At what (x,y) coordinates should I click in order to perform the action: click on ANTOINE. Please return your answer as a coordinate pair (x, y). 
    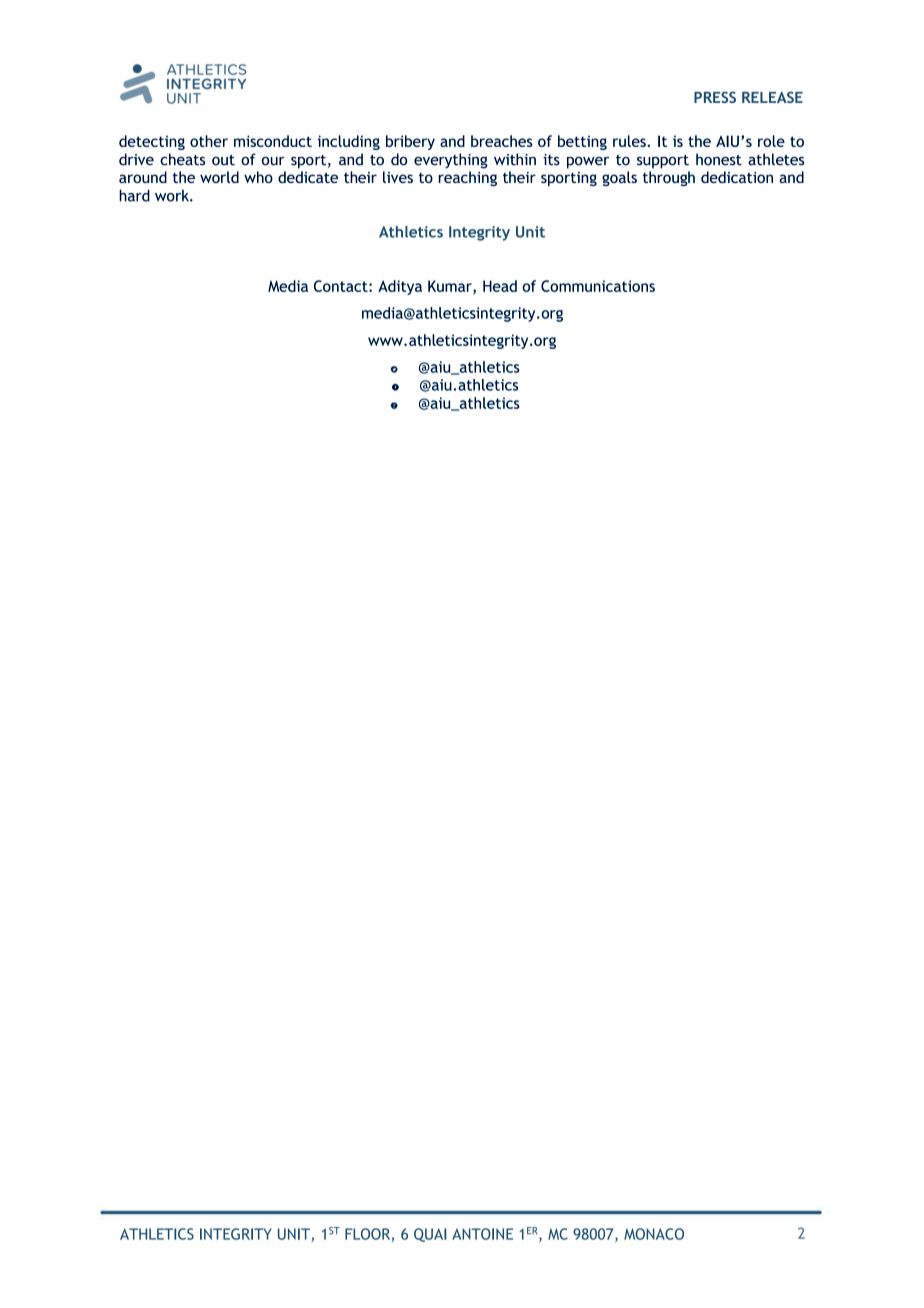
    Looking at the image, I should click on (482, 1234).
